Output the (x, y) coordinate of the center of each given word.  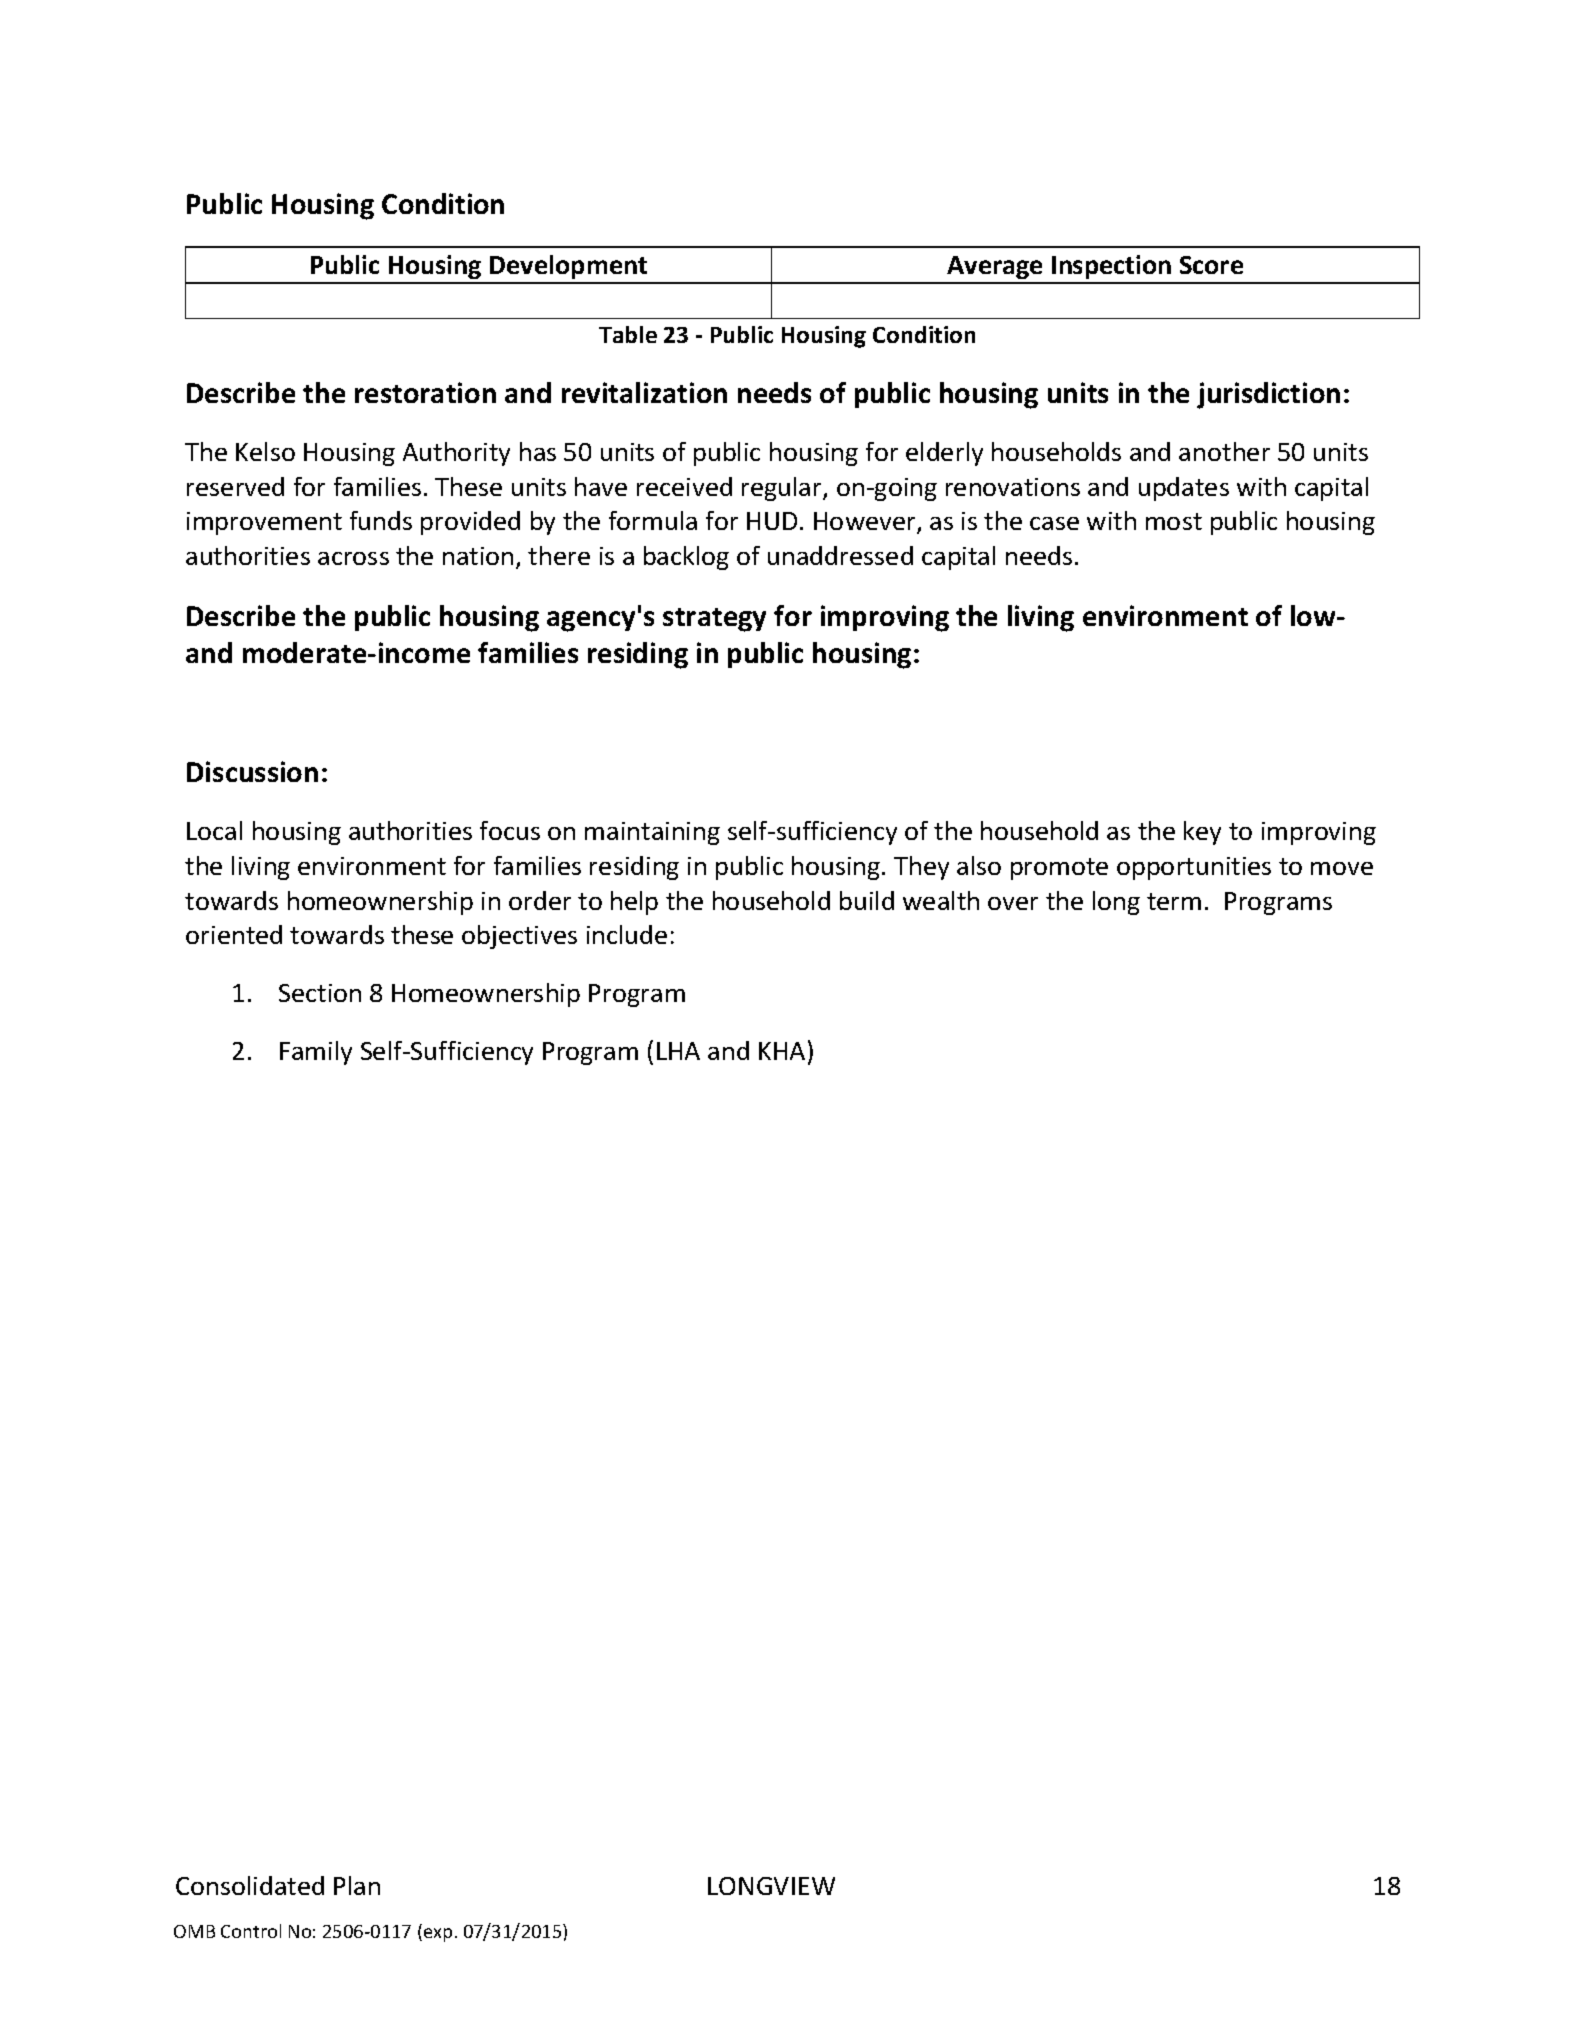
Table (628, 334)
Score (1211, 265)
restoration (425, 392)
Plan (357, 1885)
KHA (782, 1051)
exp (438, 1935)
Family (316, 1053)
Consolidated (250, 1885)
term (1174, 901)
